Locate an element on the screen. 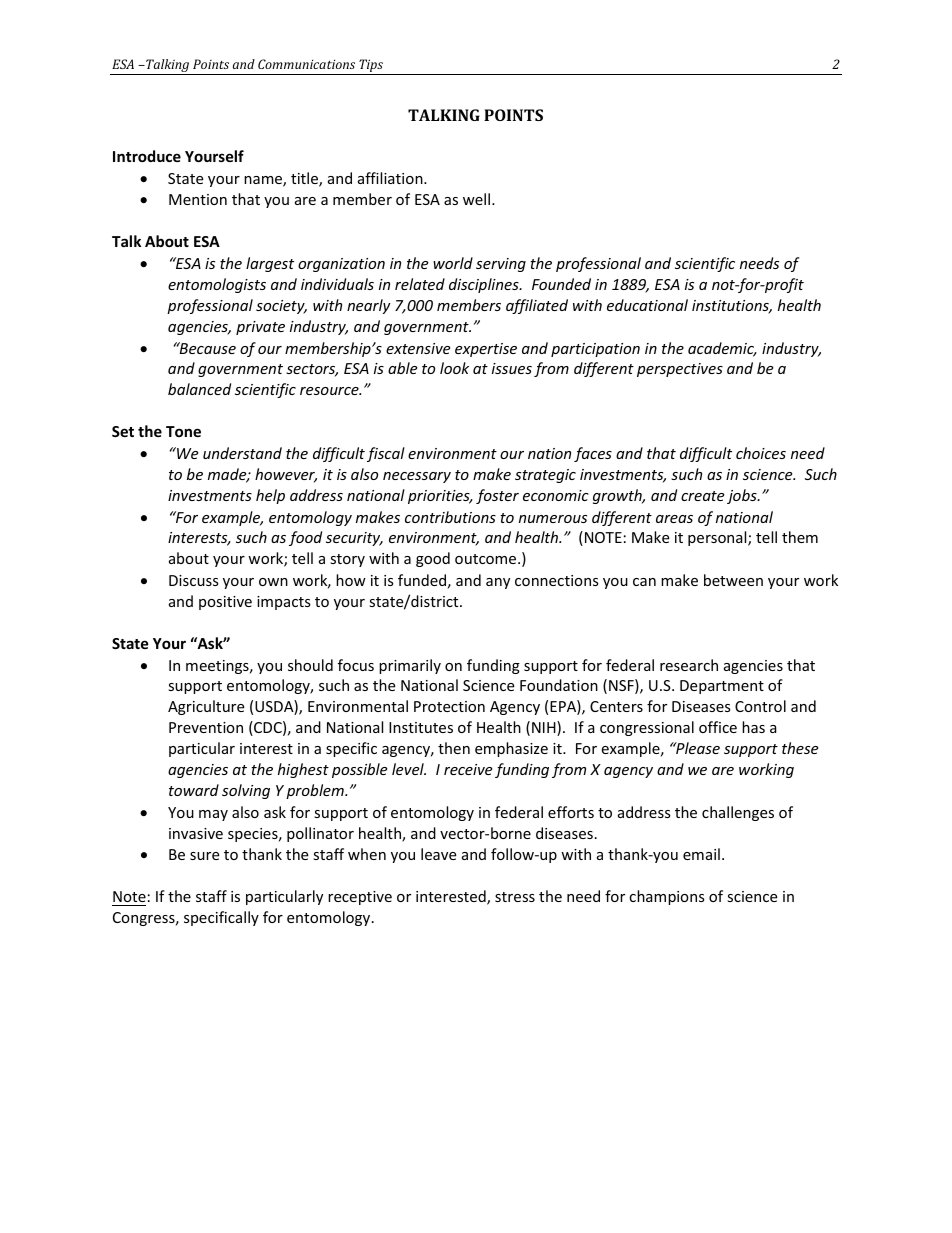  Department is located at coordinates (722, 687).
